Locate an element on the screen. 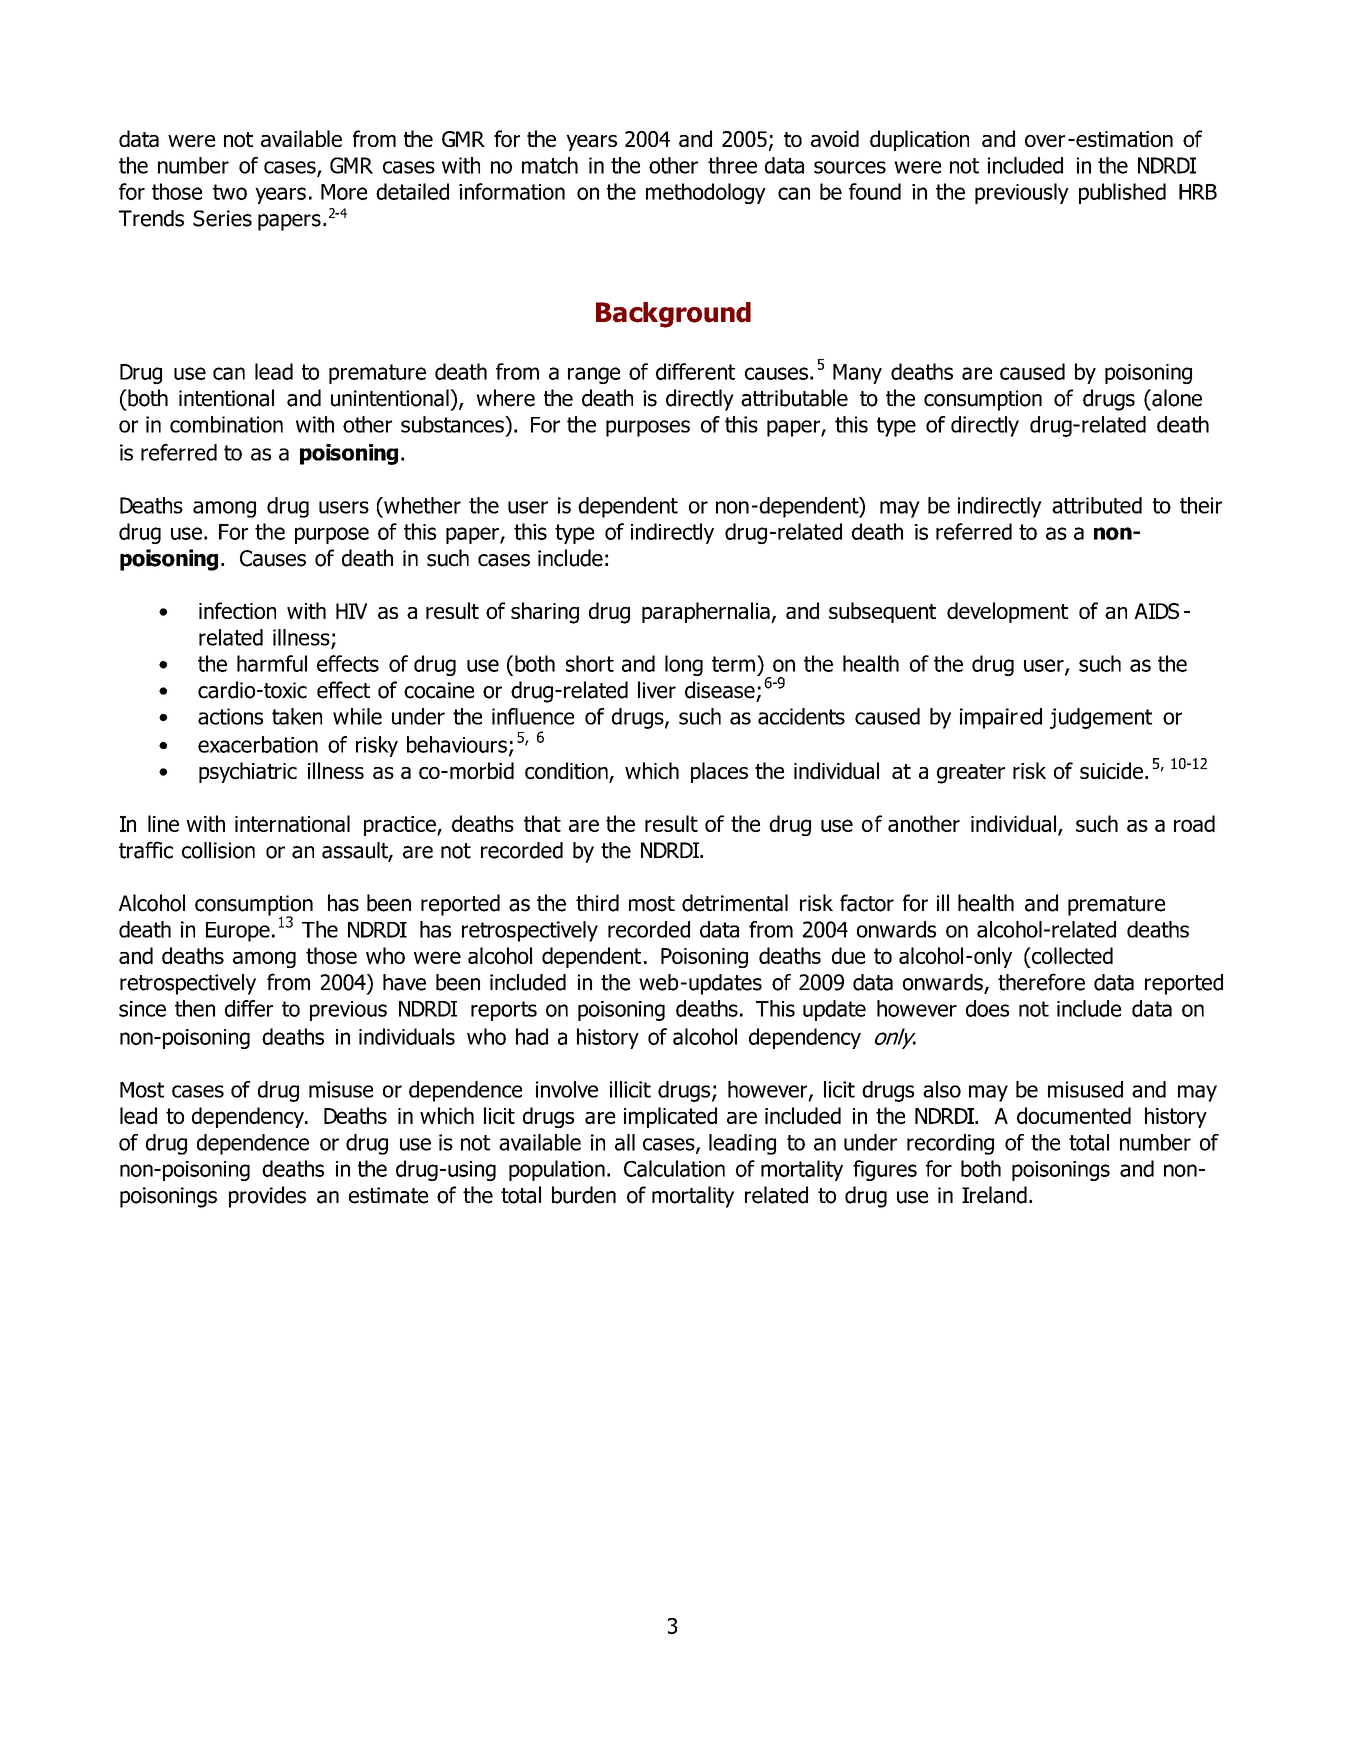  published is located at coordinates (1122, 193).
